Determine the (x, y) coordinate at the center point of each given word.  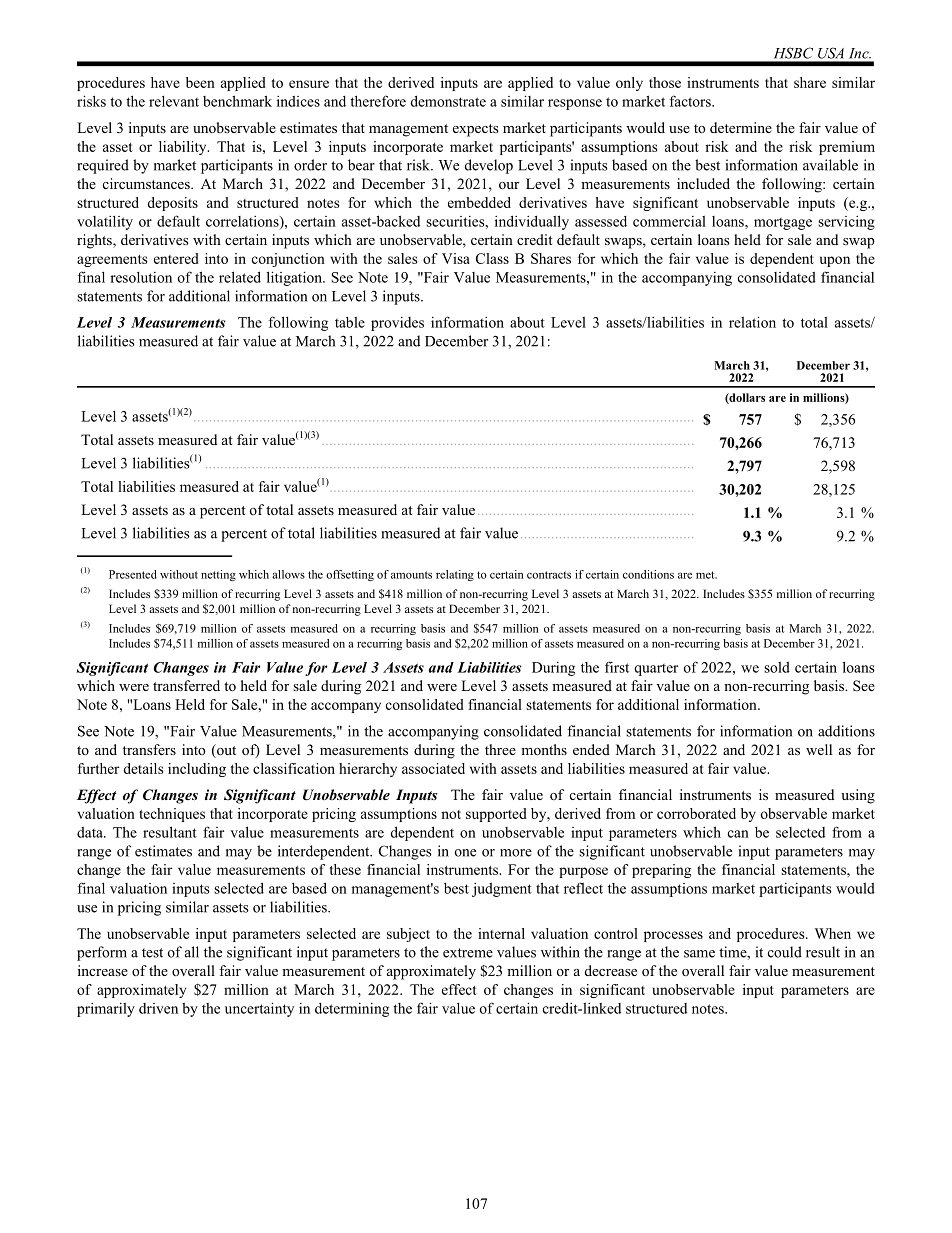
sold (777, 667)
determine (741, 127)
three (500, 749)
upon (835, 261)
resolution (141, 277)
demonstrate (448, 101)
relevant (174, 101)
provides (397, 324)
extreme (468, 953)
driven (158, 1008)
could (785, 952)
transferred (186, 685)
